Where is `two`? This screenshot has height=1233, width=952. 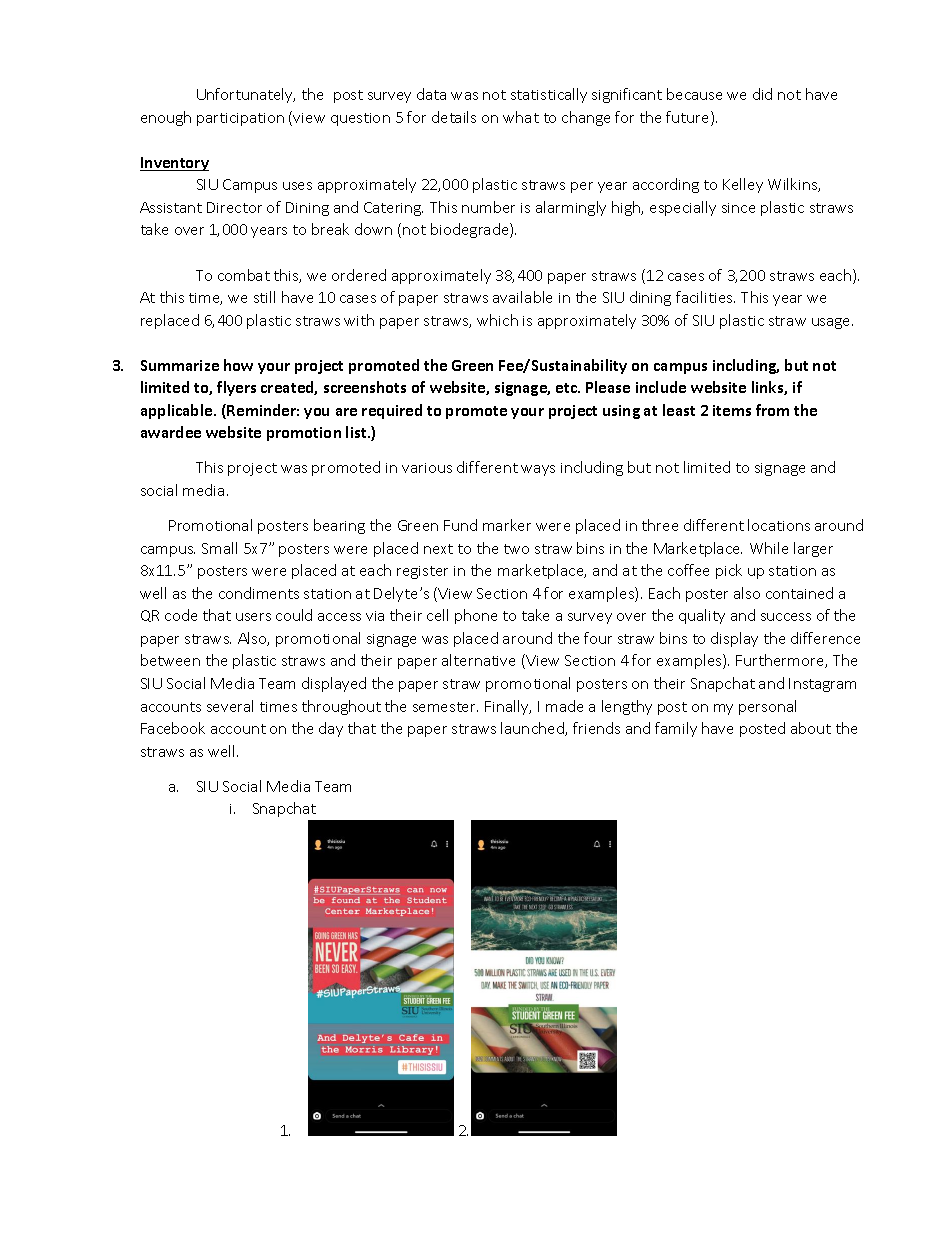 two is located at coordinates (516, 549).
